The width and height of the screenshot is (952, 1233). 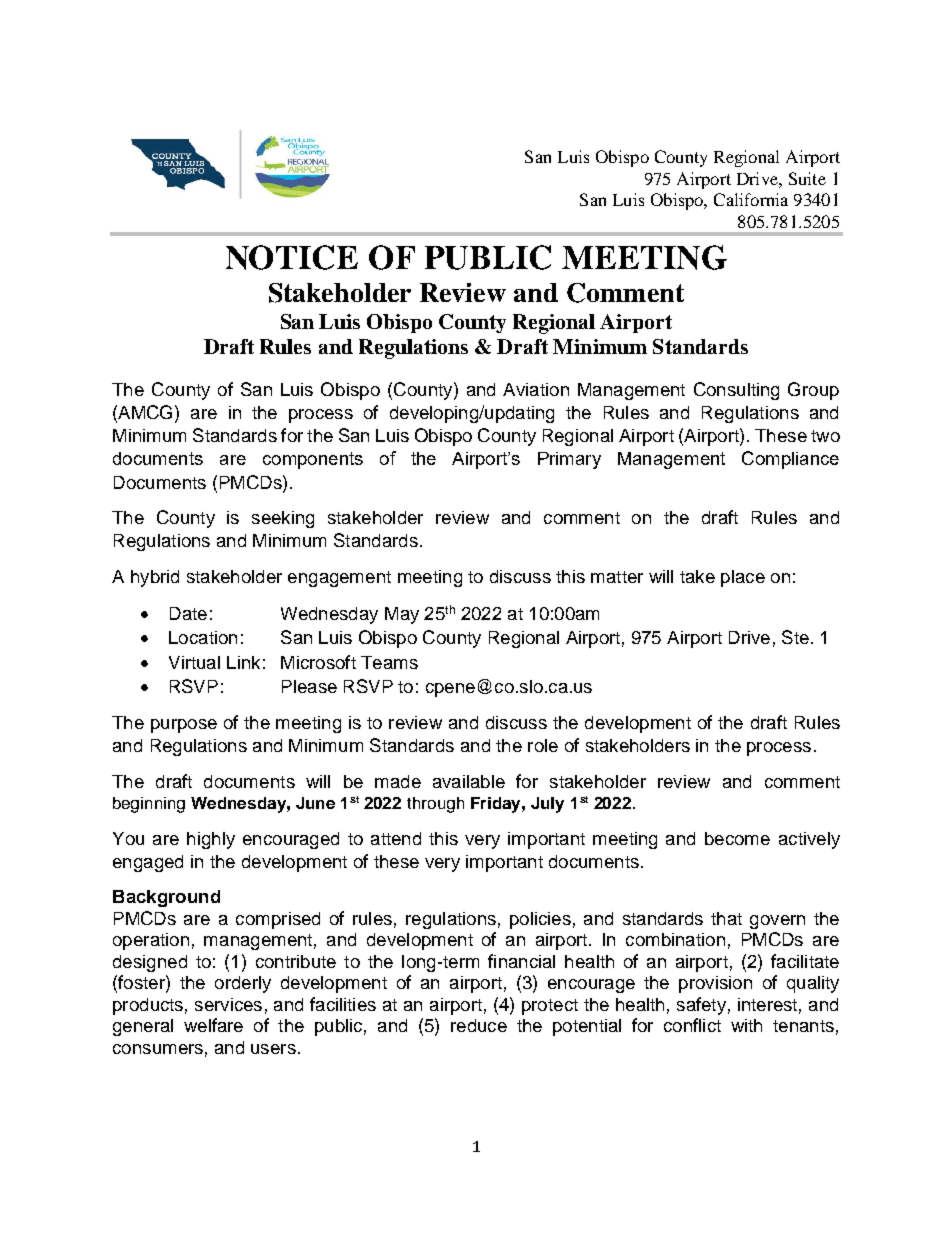 I want to click on highly, so click(x=211, y=840).
